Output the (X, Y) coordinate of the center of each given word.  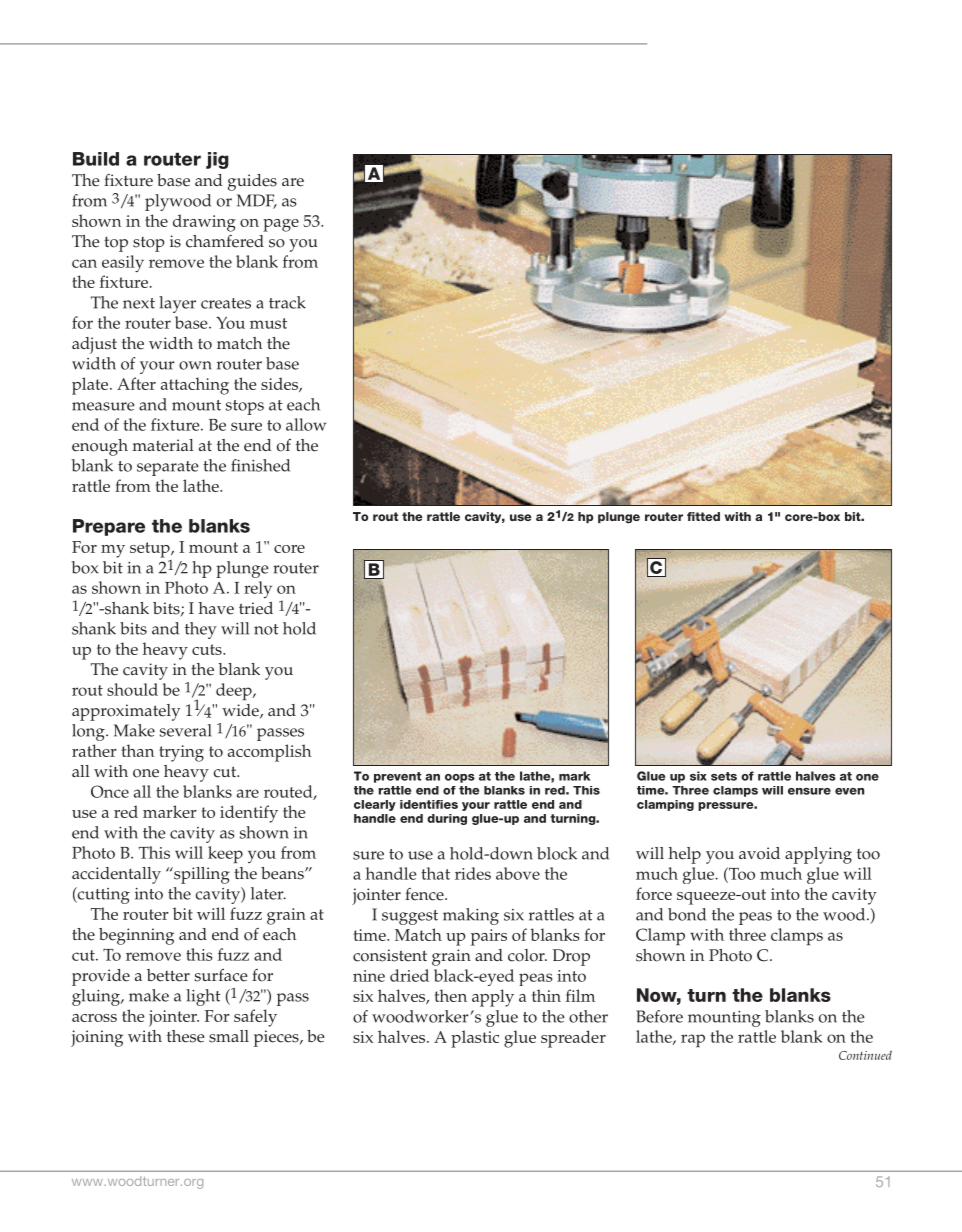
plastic (475, 1039)
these (186, 1036)
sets (724, 776)
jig (217, 160)
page (281, 225)
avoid (759, 853)
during (447, 819)
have (216, 608)
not (266, 629)
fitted (703, 516)
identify (249, 814)
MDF (257, 201)
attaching (195, 386)
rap (693, 1041)
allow (306, 424)
